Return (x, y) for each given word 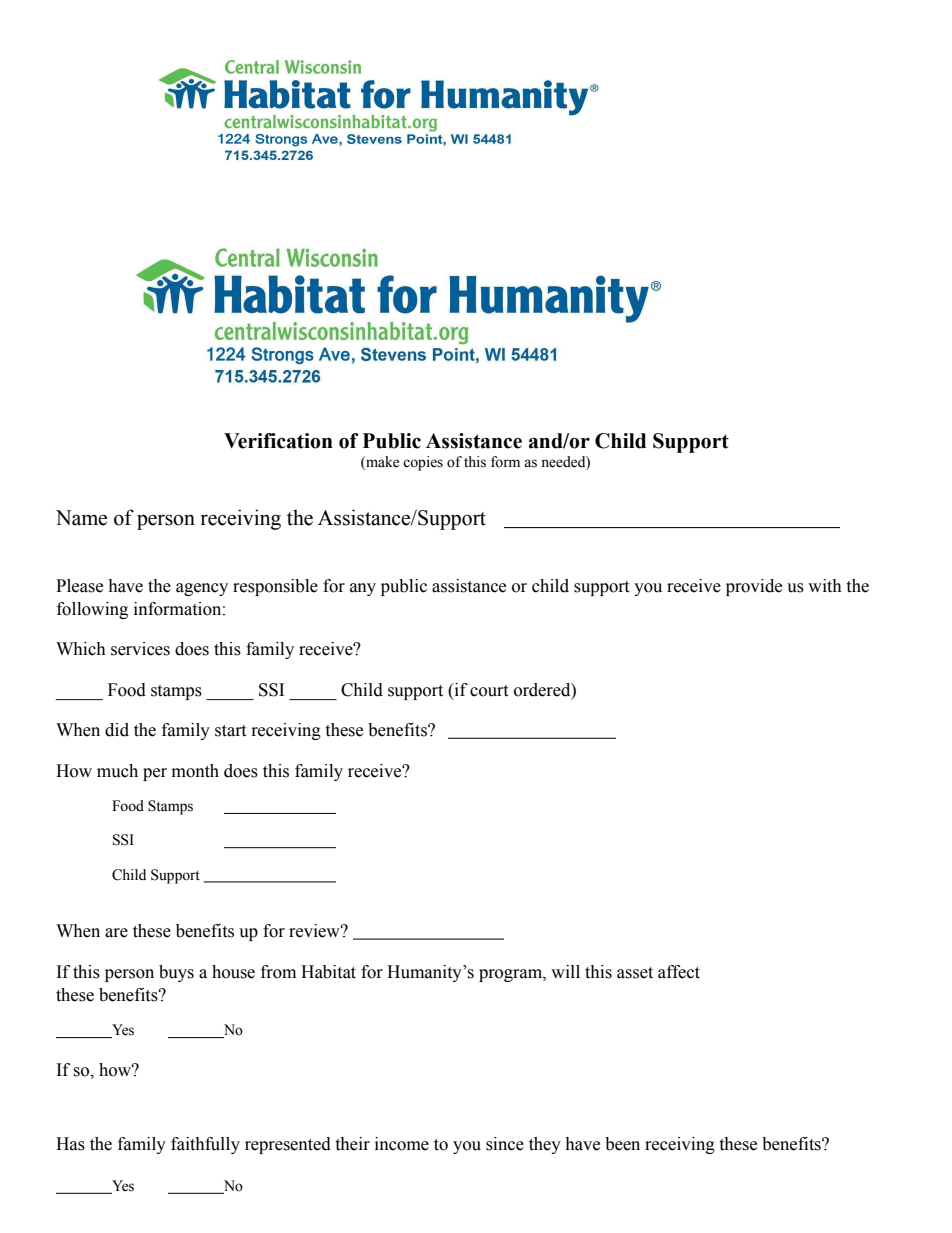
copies (423, 463)
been (622, 1144)
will (565, 971)
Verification (278, 441)
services (140, 649)
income (402, 1144)
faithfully (205, 1145)
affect (679, 972)
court (489, 691)
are (116, 933)
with (825, 586)
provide (754, 587)
